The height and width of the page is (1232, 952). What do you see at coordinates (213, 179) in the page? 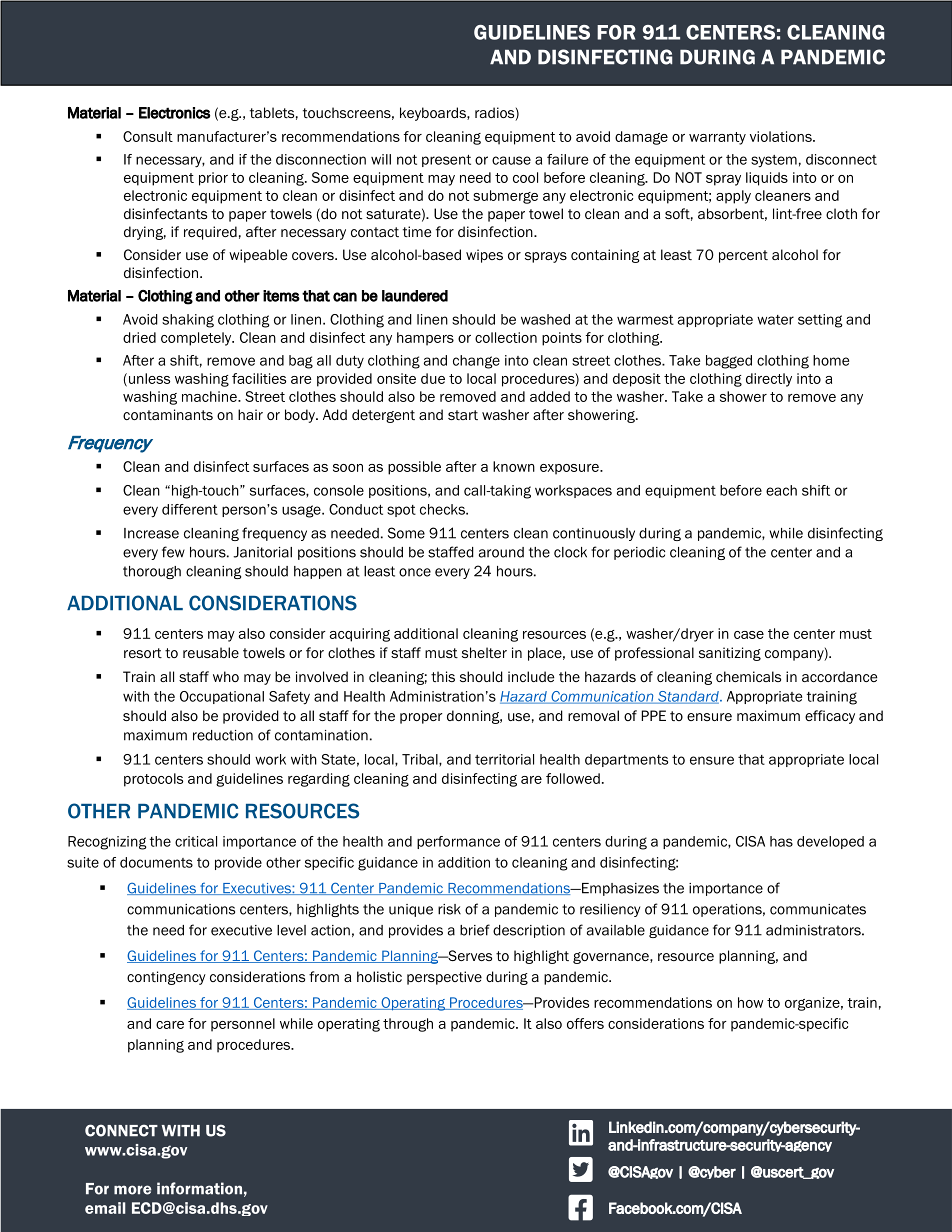
I see `prior` at bounding box center [213, 179].
